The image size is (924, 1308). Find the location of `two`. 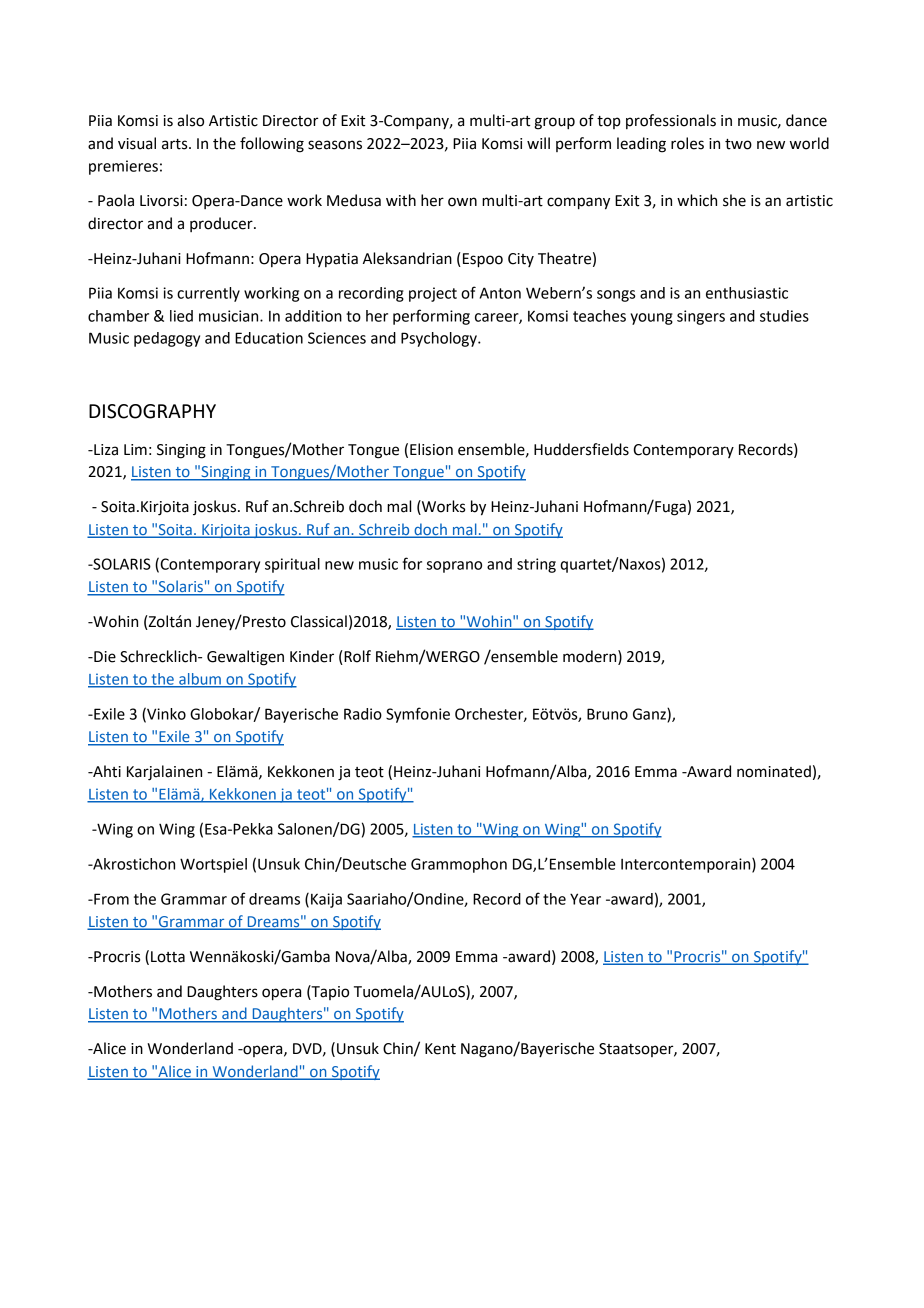

two is located at coordinates (738, 144).
